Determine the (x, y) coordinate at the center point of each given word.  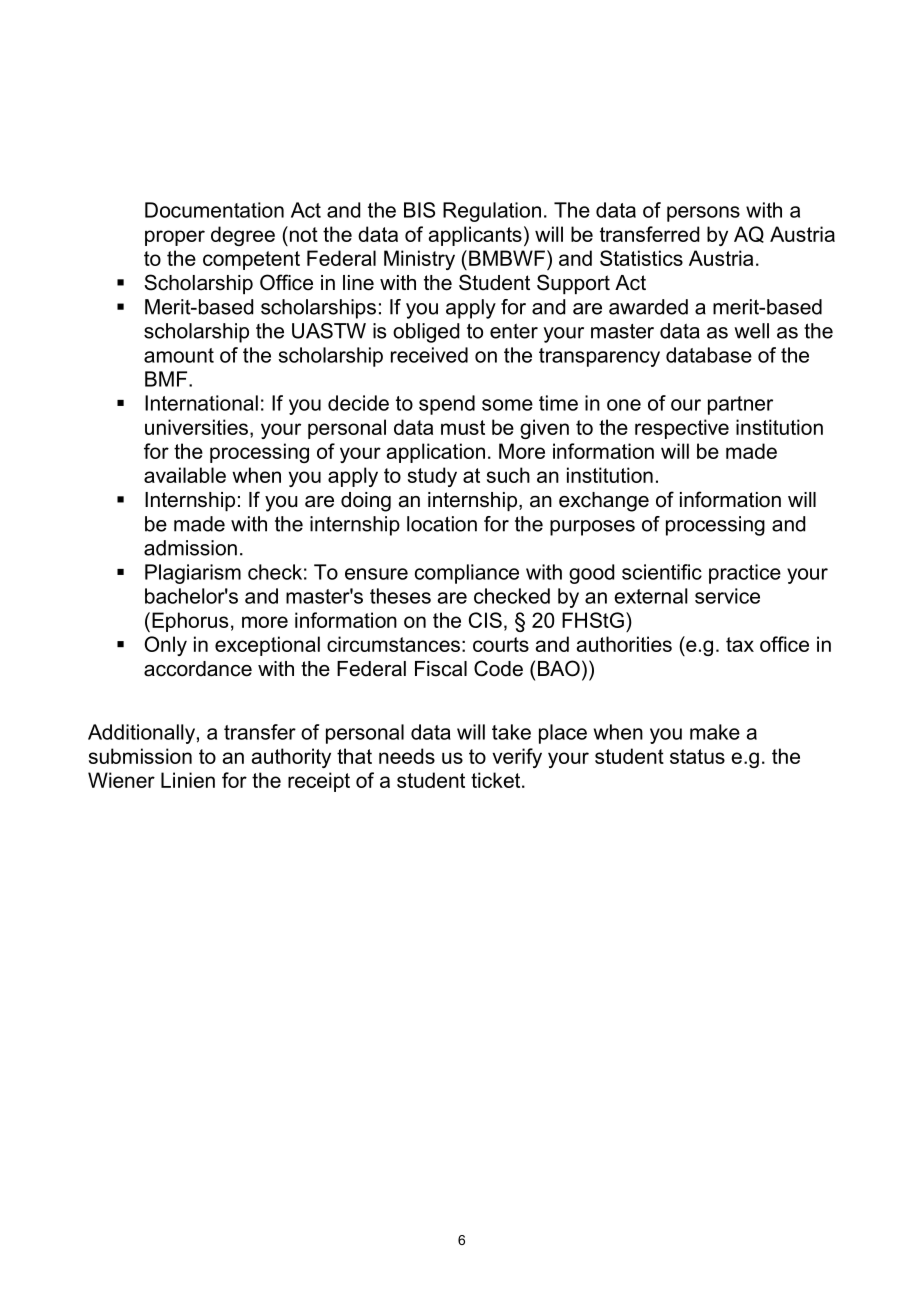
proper (175, 238)
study (432, 477)
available (185, 475)
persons (703, 214)
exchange (604, 502)
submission (140, 756)
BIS (419, 210)
